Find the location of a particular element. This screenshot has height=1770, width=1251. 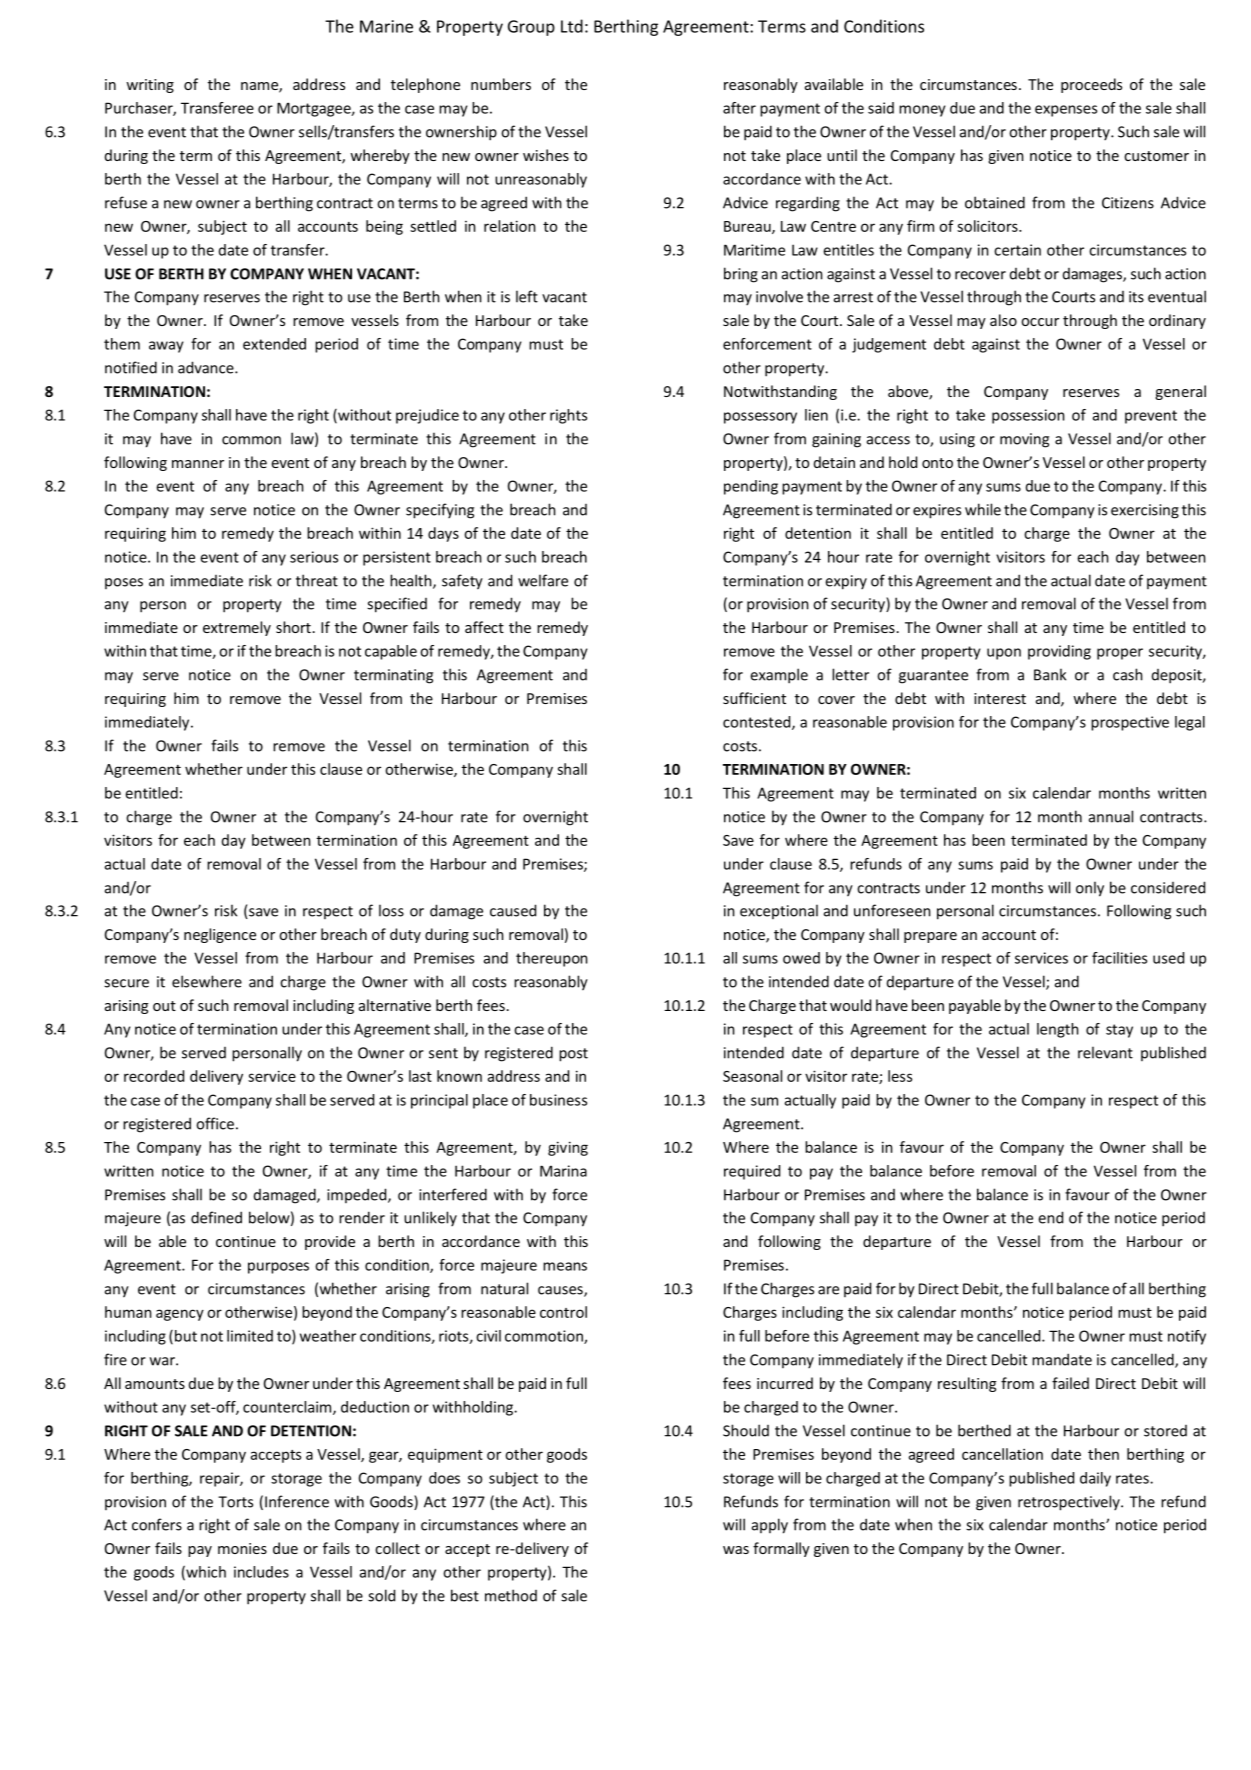

proceeds is located at coordinates (1091, 85).
